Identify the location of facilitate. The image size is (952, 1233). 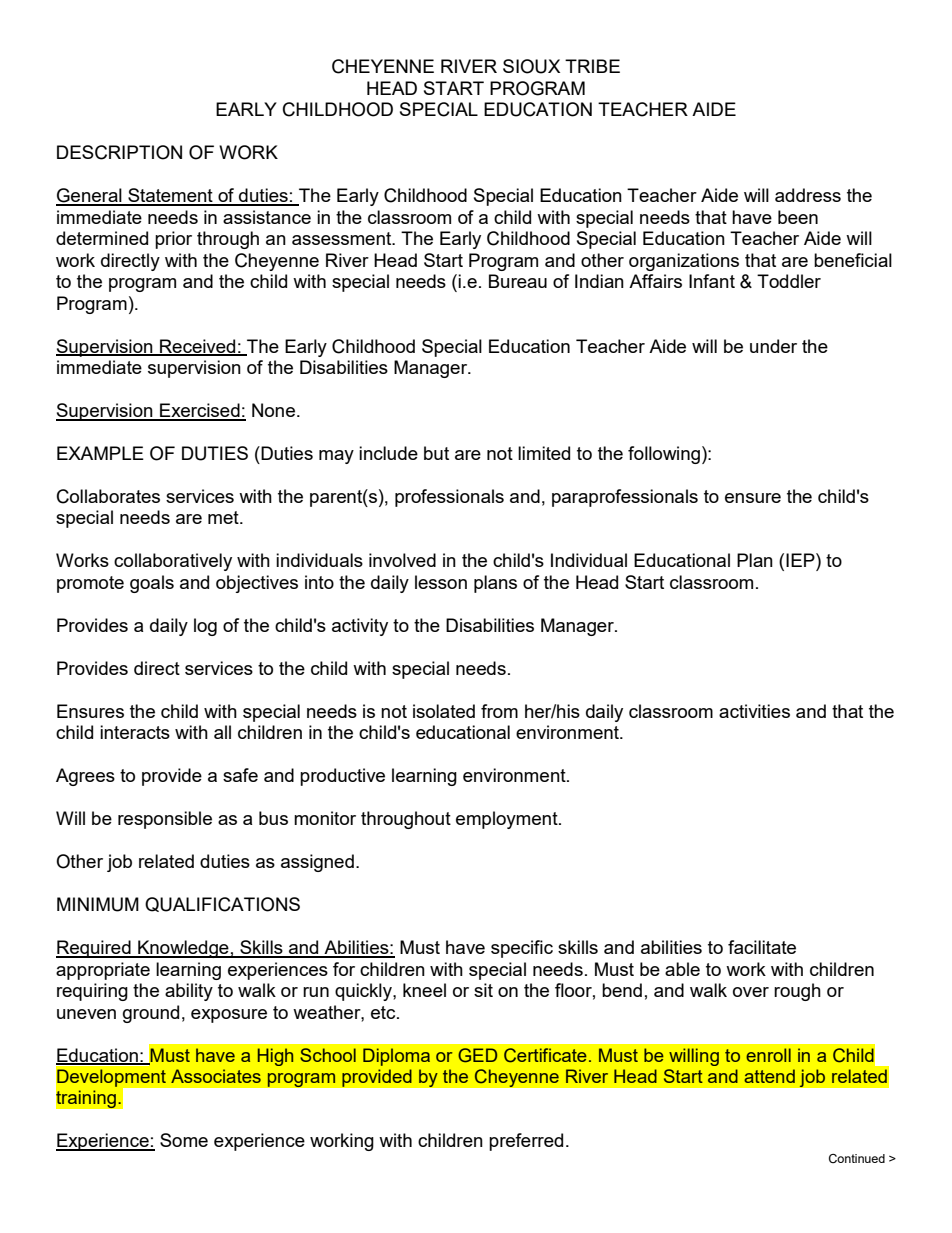
(762, 947).
